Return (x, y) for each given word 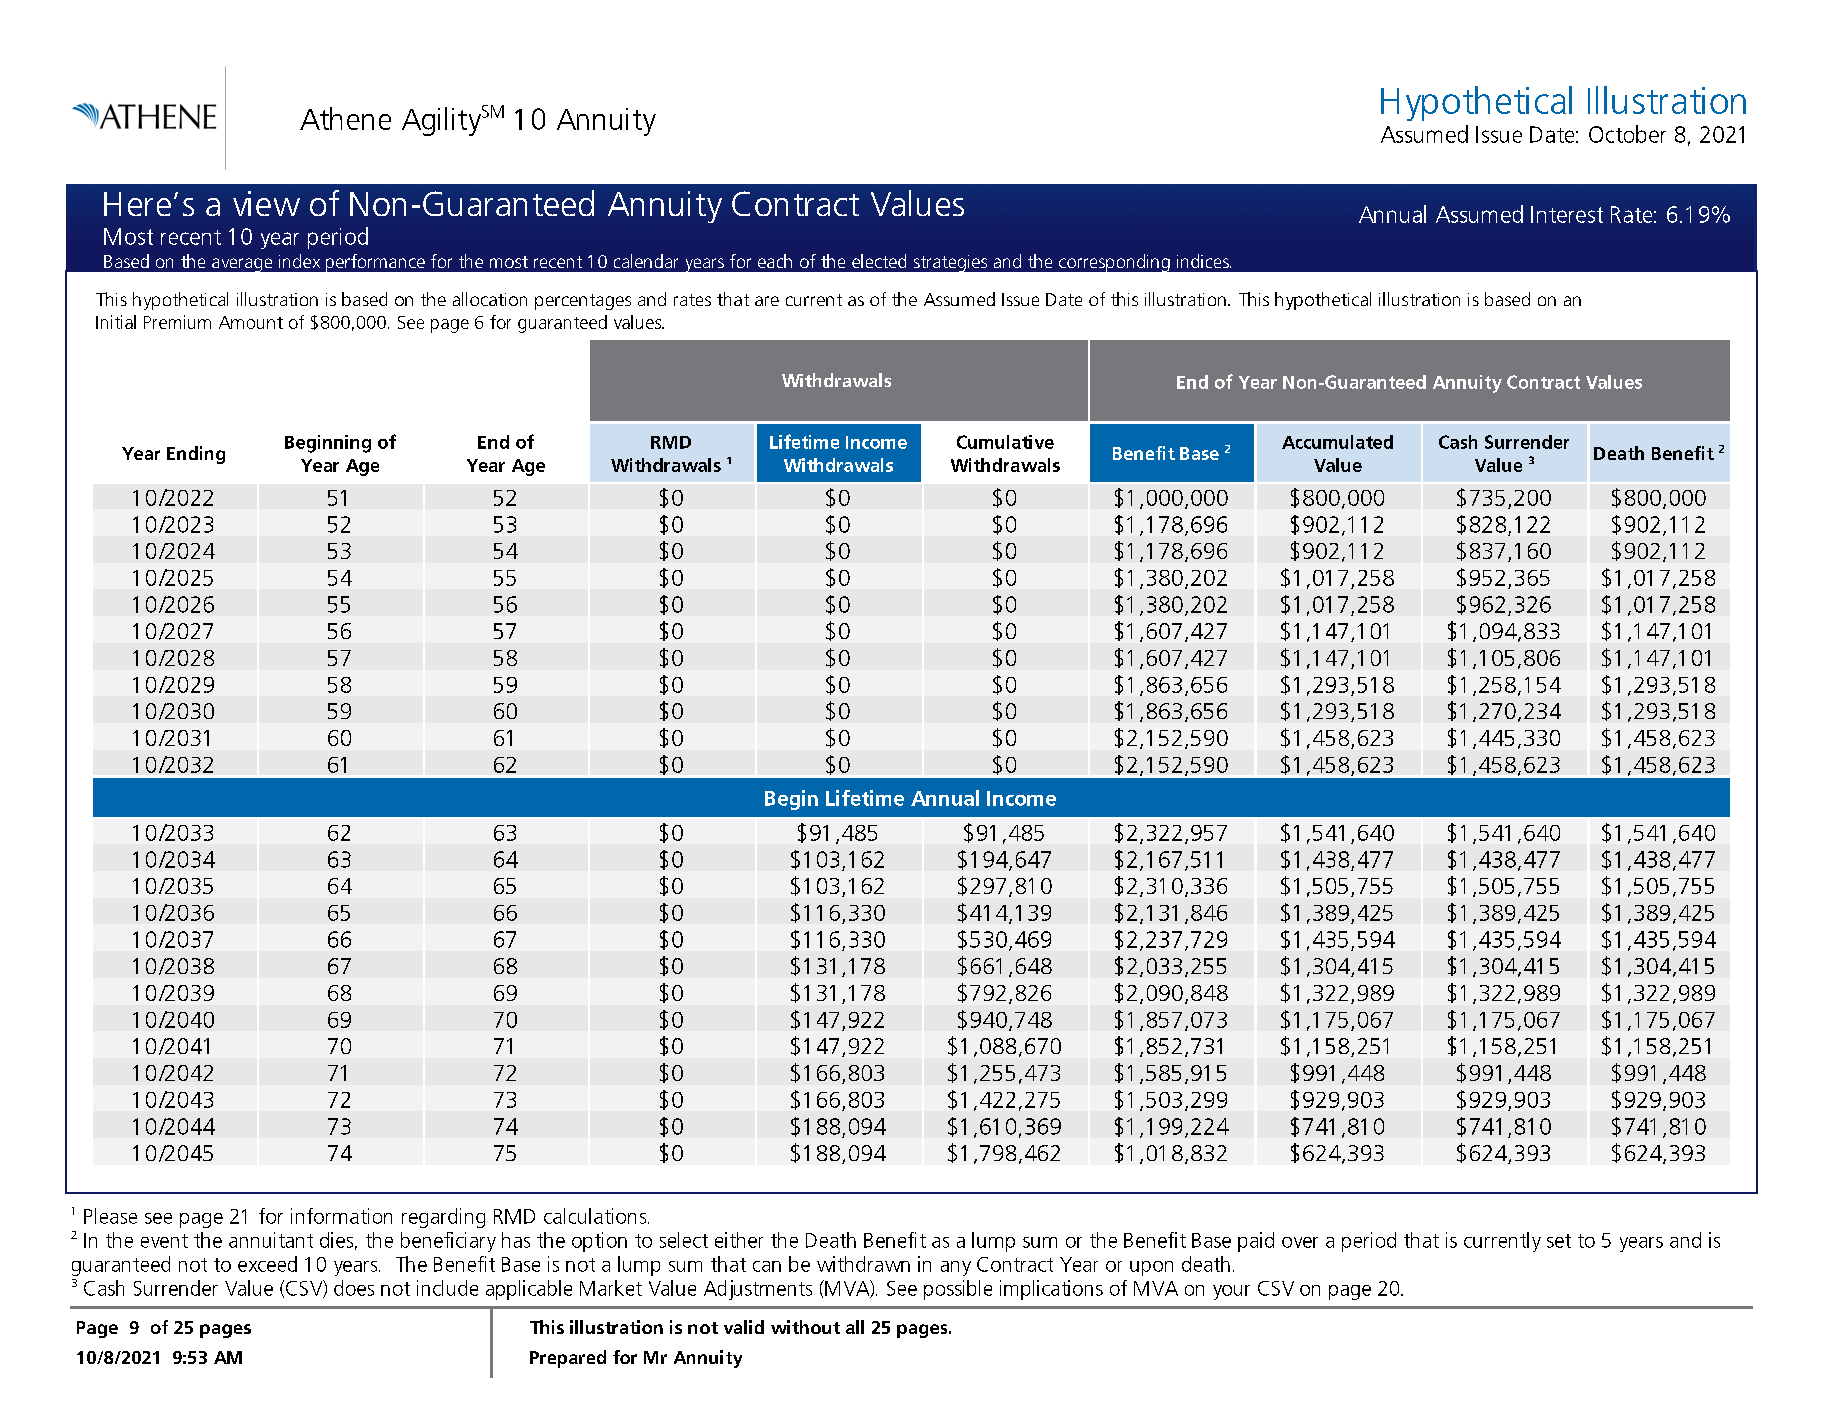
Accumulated (1337, 442)
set (1559, 1241)
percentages (583, 302)
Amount (251, 322)
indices (1204, 261)
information (341, 1216)
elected (879, 261)
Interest (1567, 214)
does (354, 1288)
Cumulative (1005, 442)
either (739, 1240)
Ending (196, 455)
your (1231, 1292)
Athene (345, 118)
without (805, 1327)
